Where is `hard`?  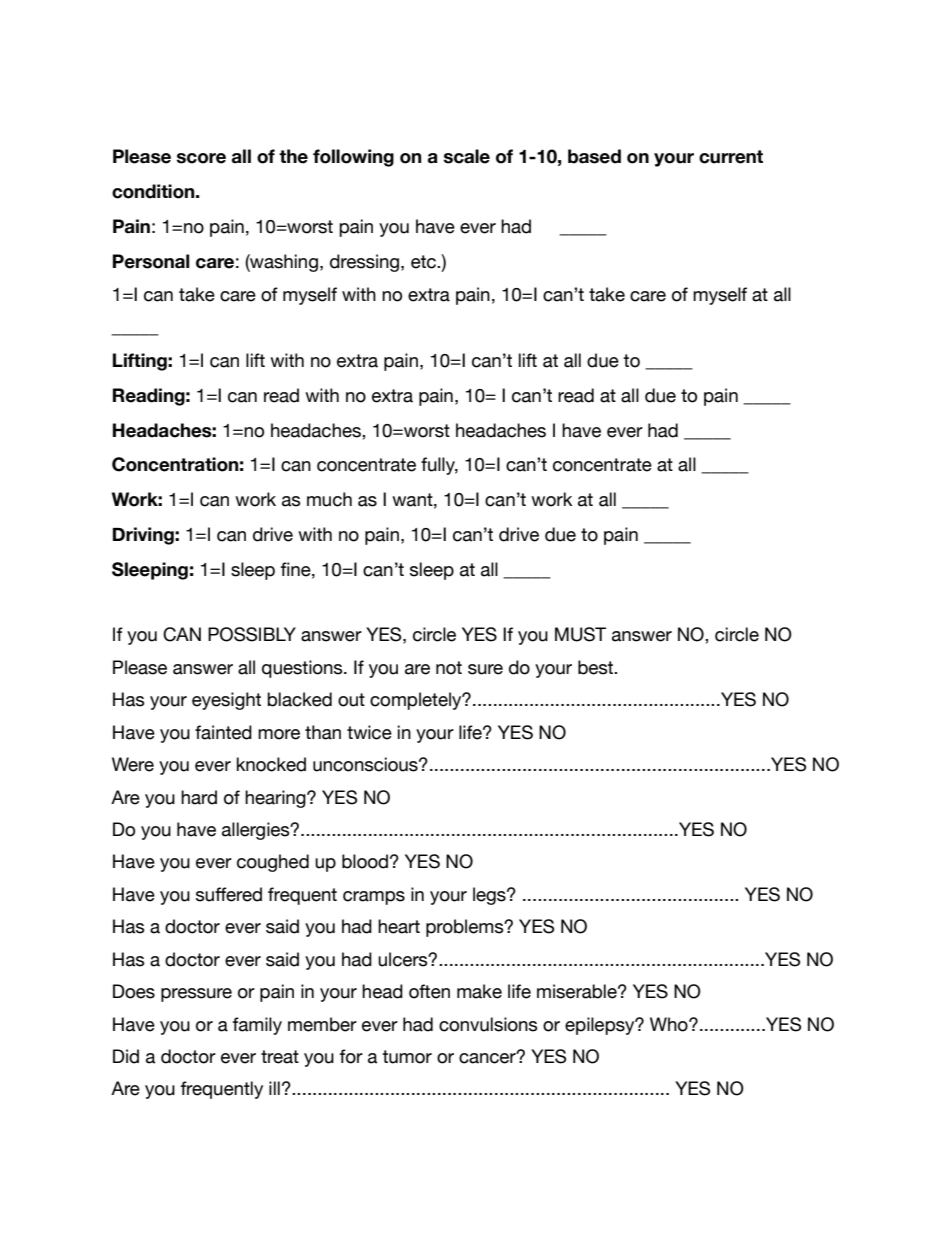
hard is located at coordinates (199, 797).
